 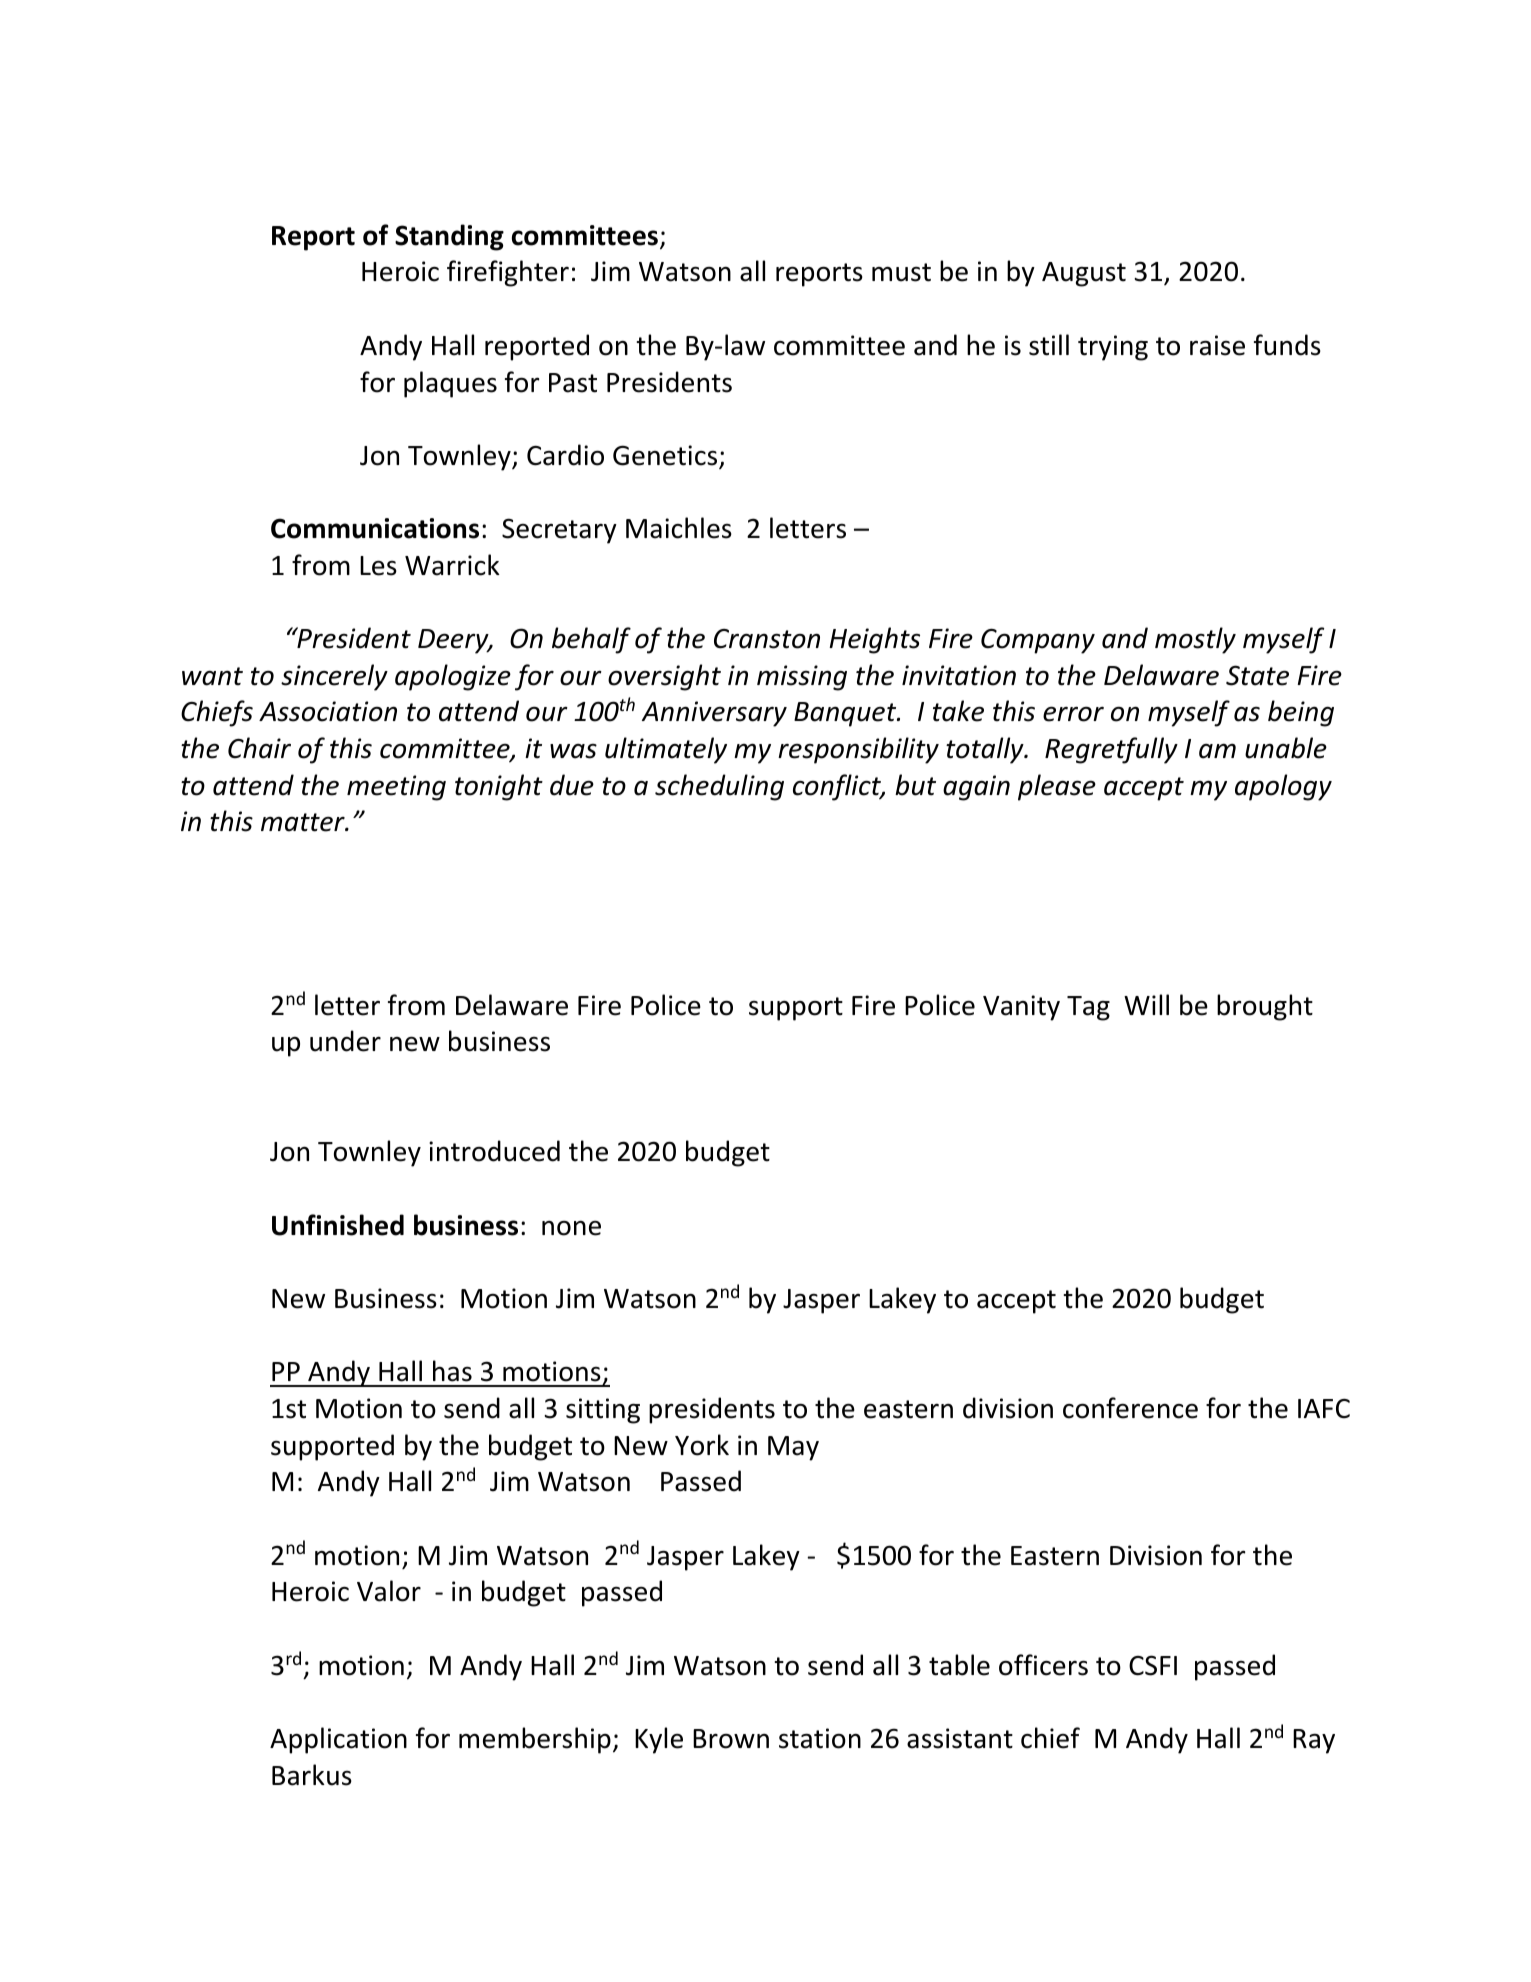 I want to click on Unfinished, so click(x=338, y=1225).
